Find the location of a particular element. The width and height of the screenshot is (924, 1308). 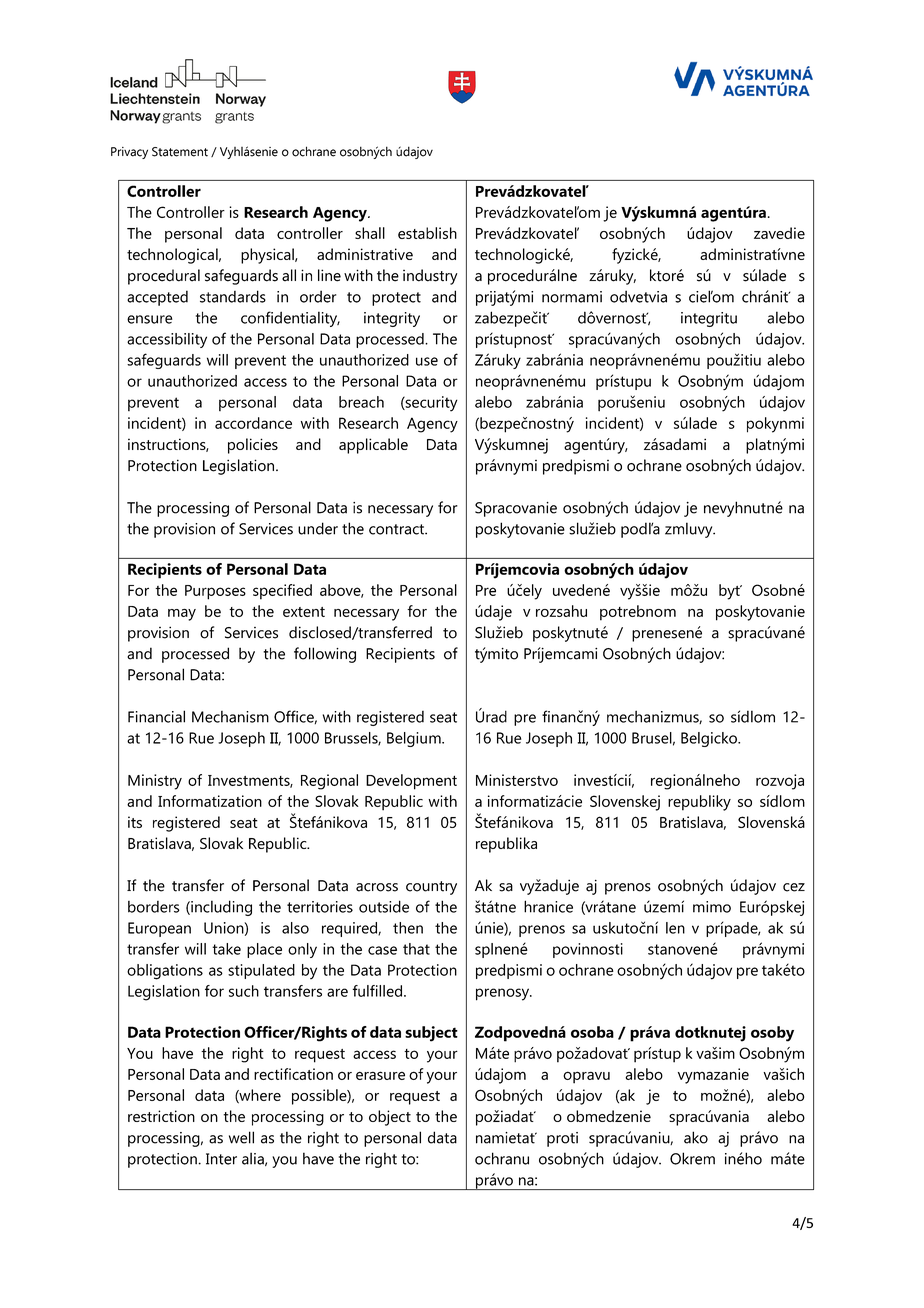

len is located at coordinates (675, 928).
